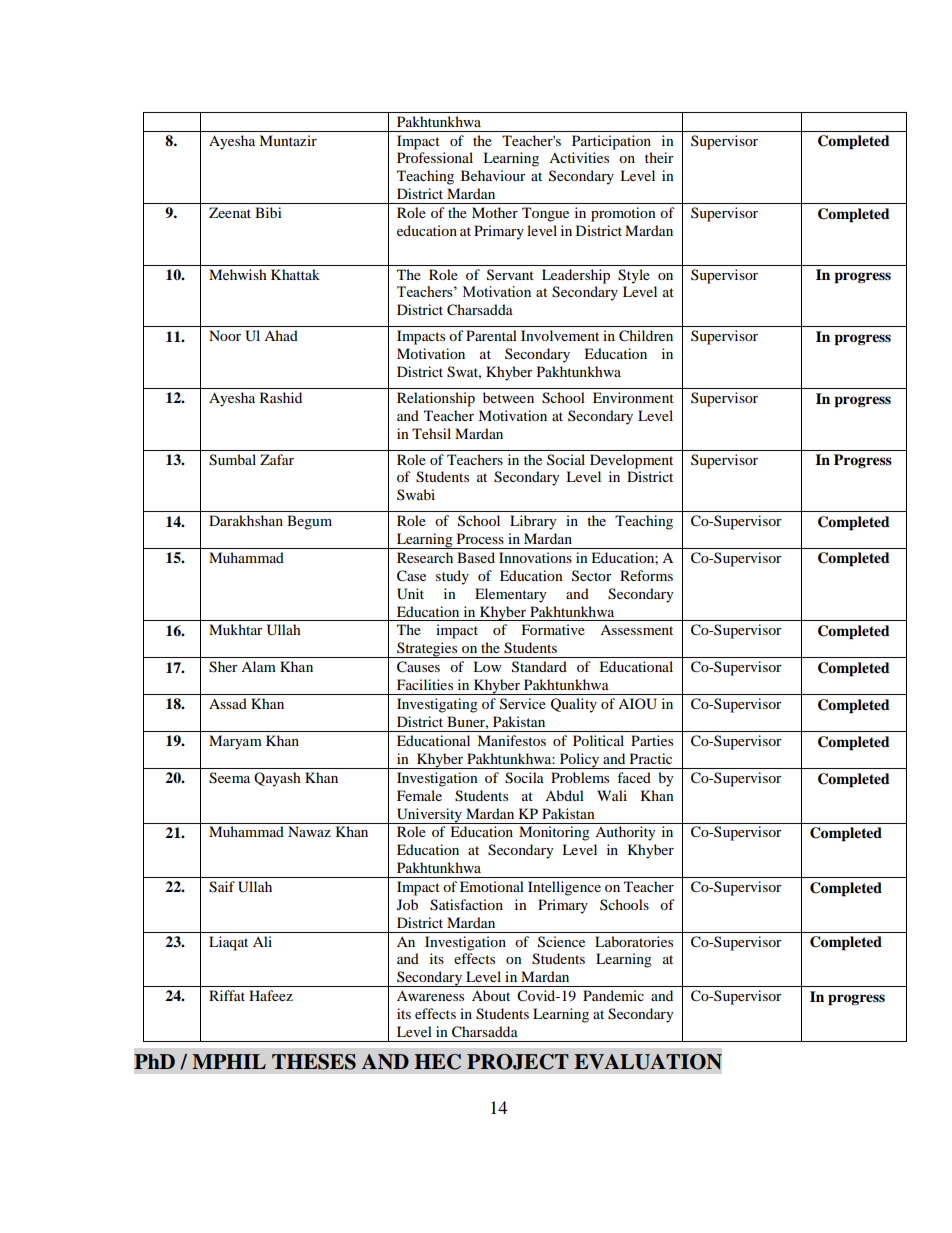 The height and width of the screenshot is (1233, 952). I want to click on Pandemic, so click(613, 995).
